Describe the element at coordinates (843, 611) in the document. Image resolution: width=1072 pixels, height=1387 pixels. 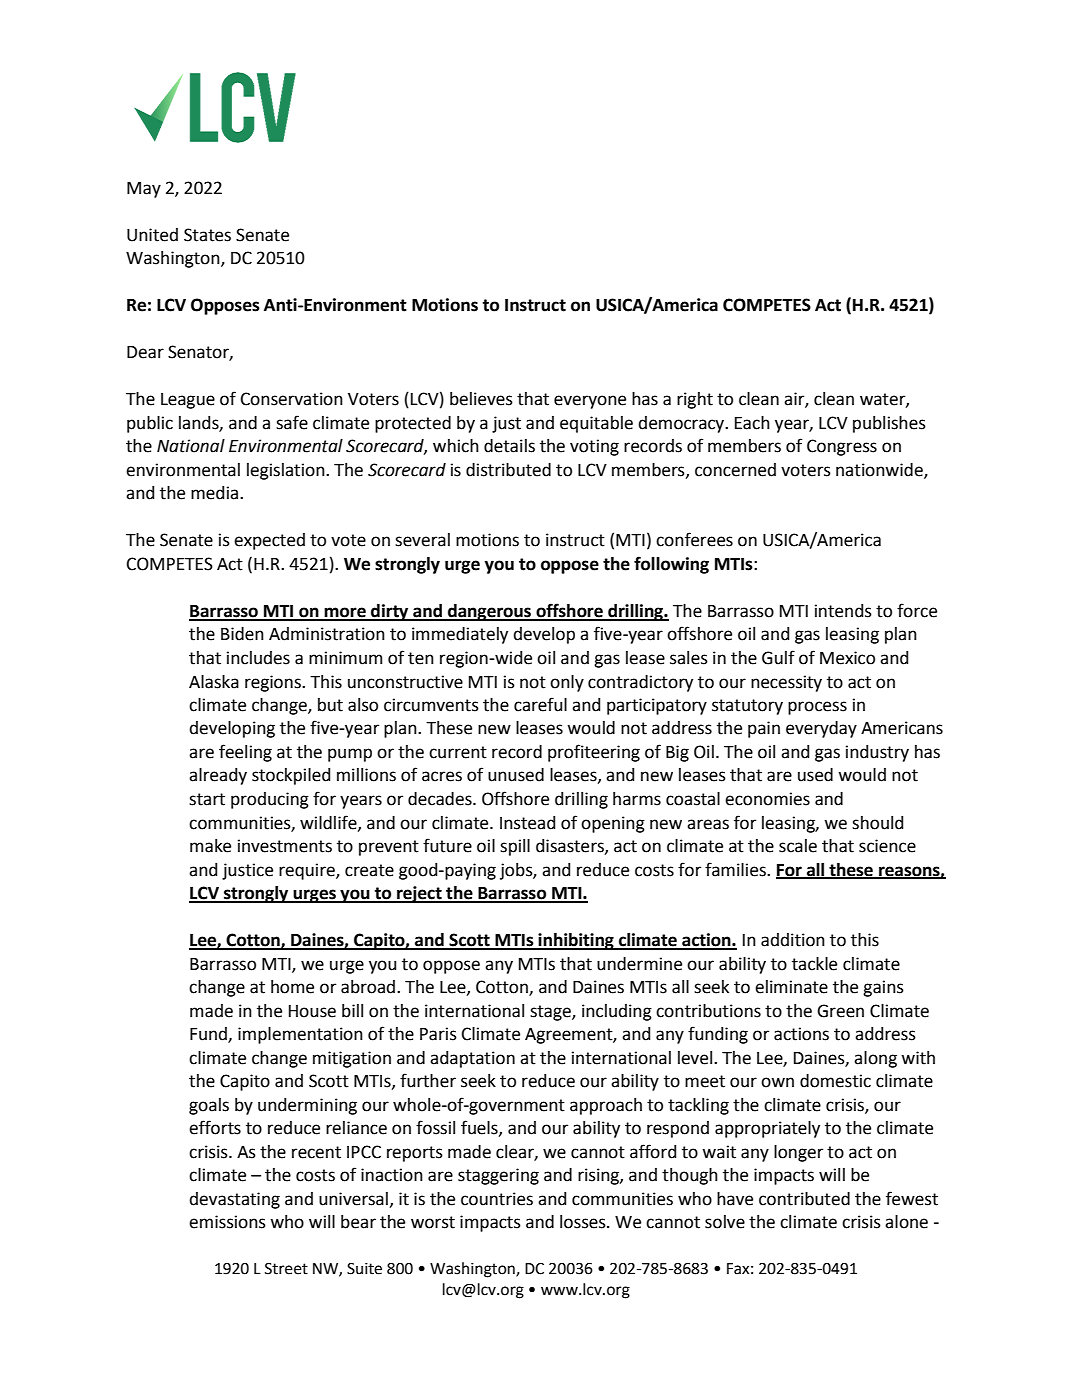
I see `intends` at that location.
